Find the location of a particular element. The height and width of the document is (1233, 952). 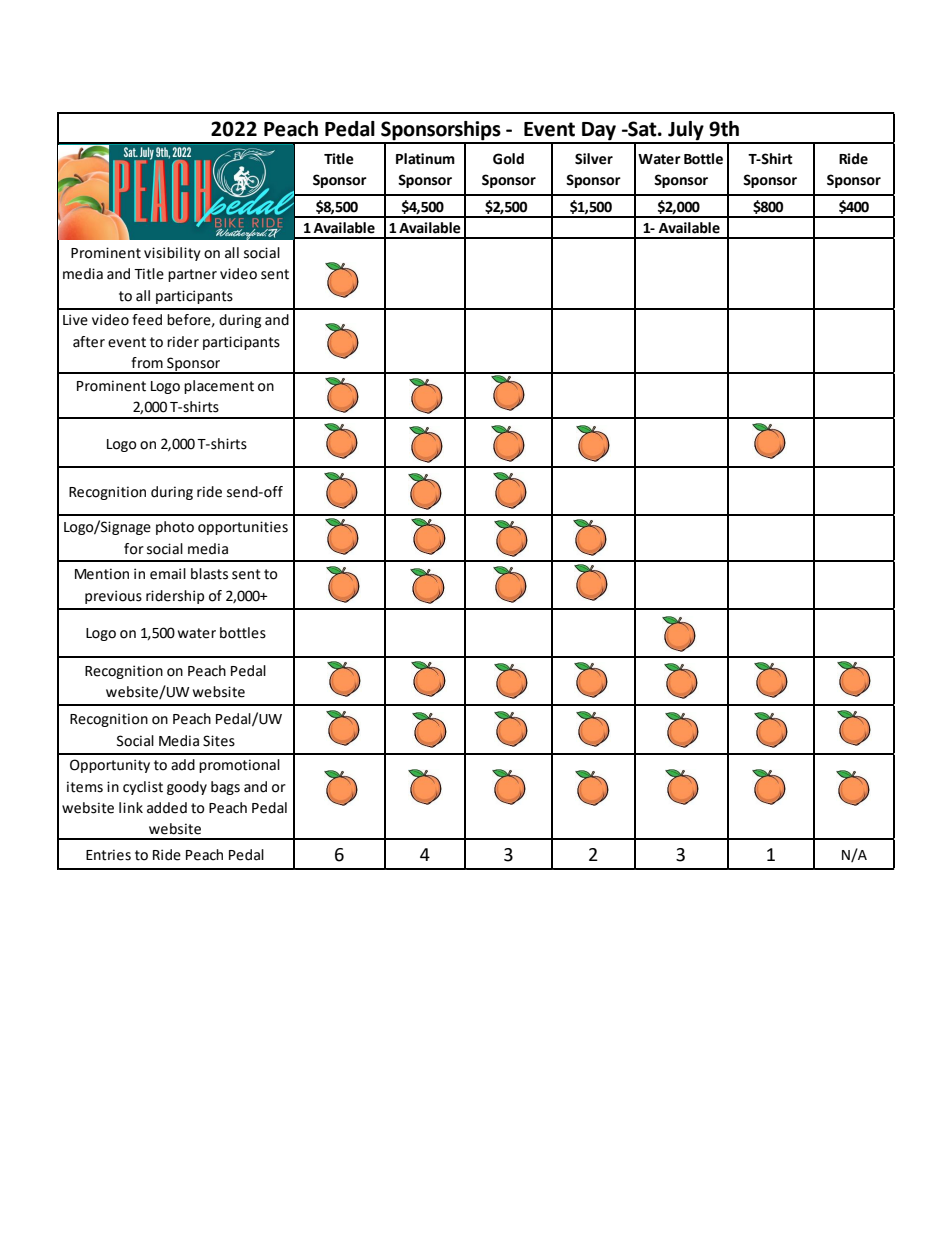

Gold is located at coordinates (508, 159).
